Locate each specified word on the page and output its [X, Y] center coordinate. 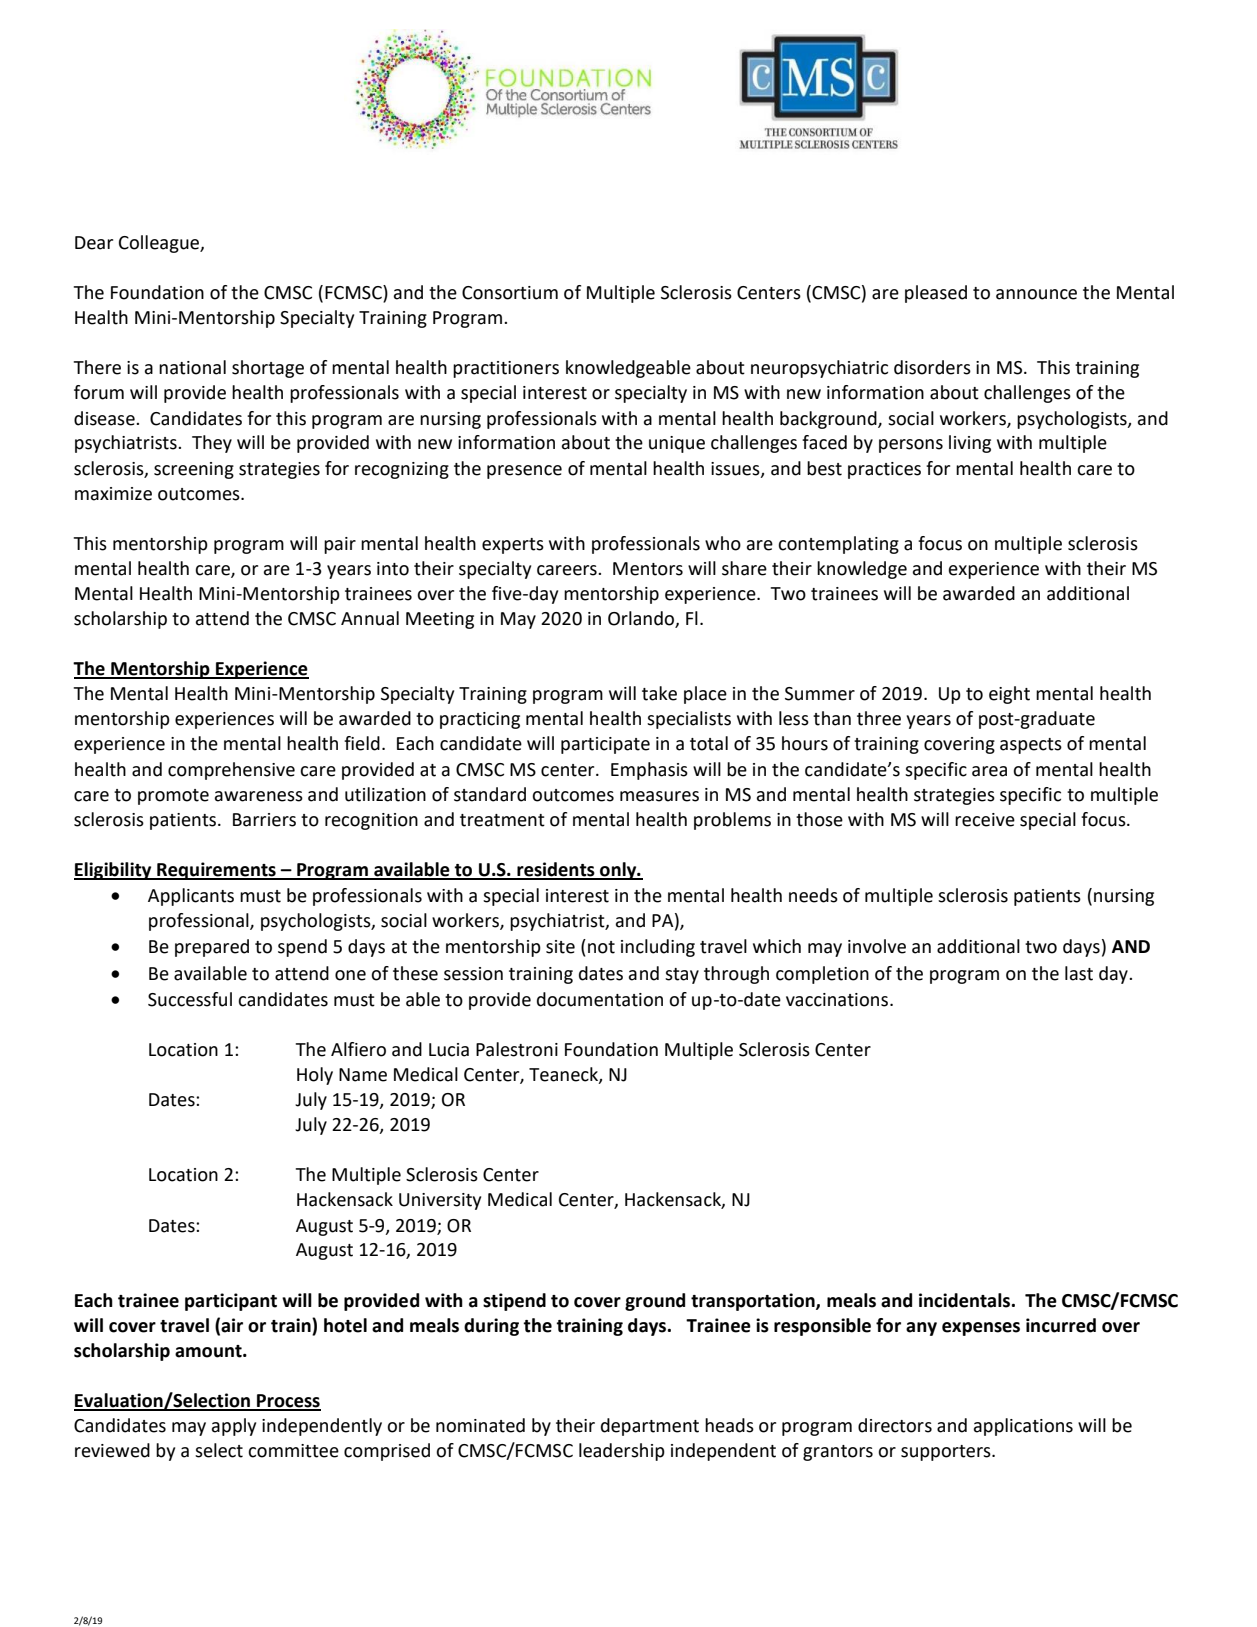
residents [556, 870]
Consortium [510, 293]
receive [985, 820]
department [650, 1427]
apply [234, 1427]
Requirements [216, 871]
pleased [936, 294]
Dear [94, 243]
